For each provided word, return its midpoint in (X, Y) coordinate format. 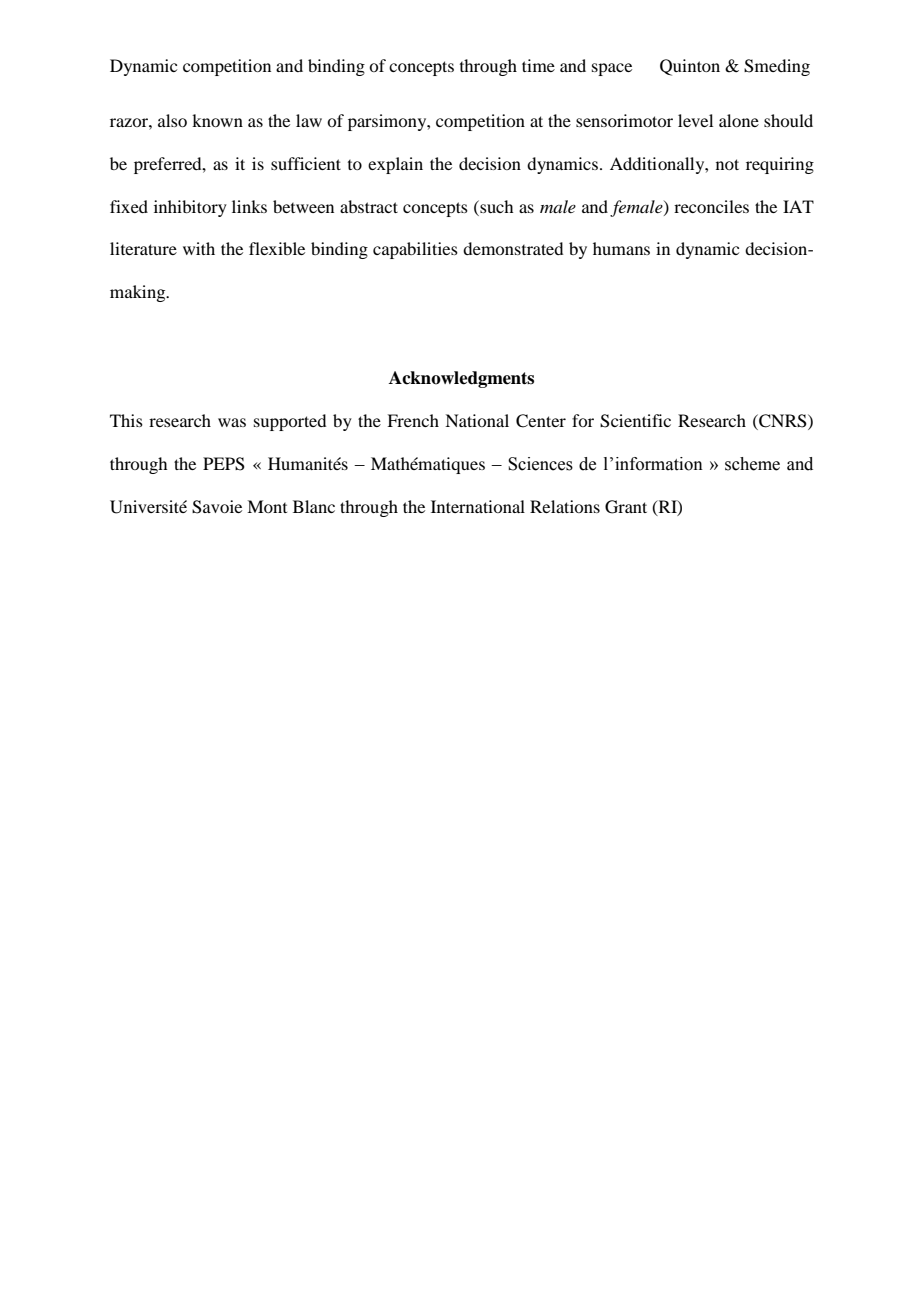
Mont (267, 506)
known (217, 120)
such (495, 206)
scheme (752, 464)
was (232, 422)
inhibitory (190, 208)
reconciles (711, 206)
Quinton (690, 67)
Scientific (635, 421)
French (413, 420)
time (538, 65)
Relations (565, 506)
